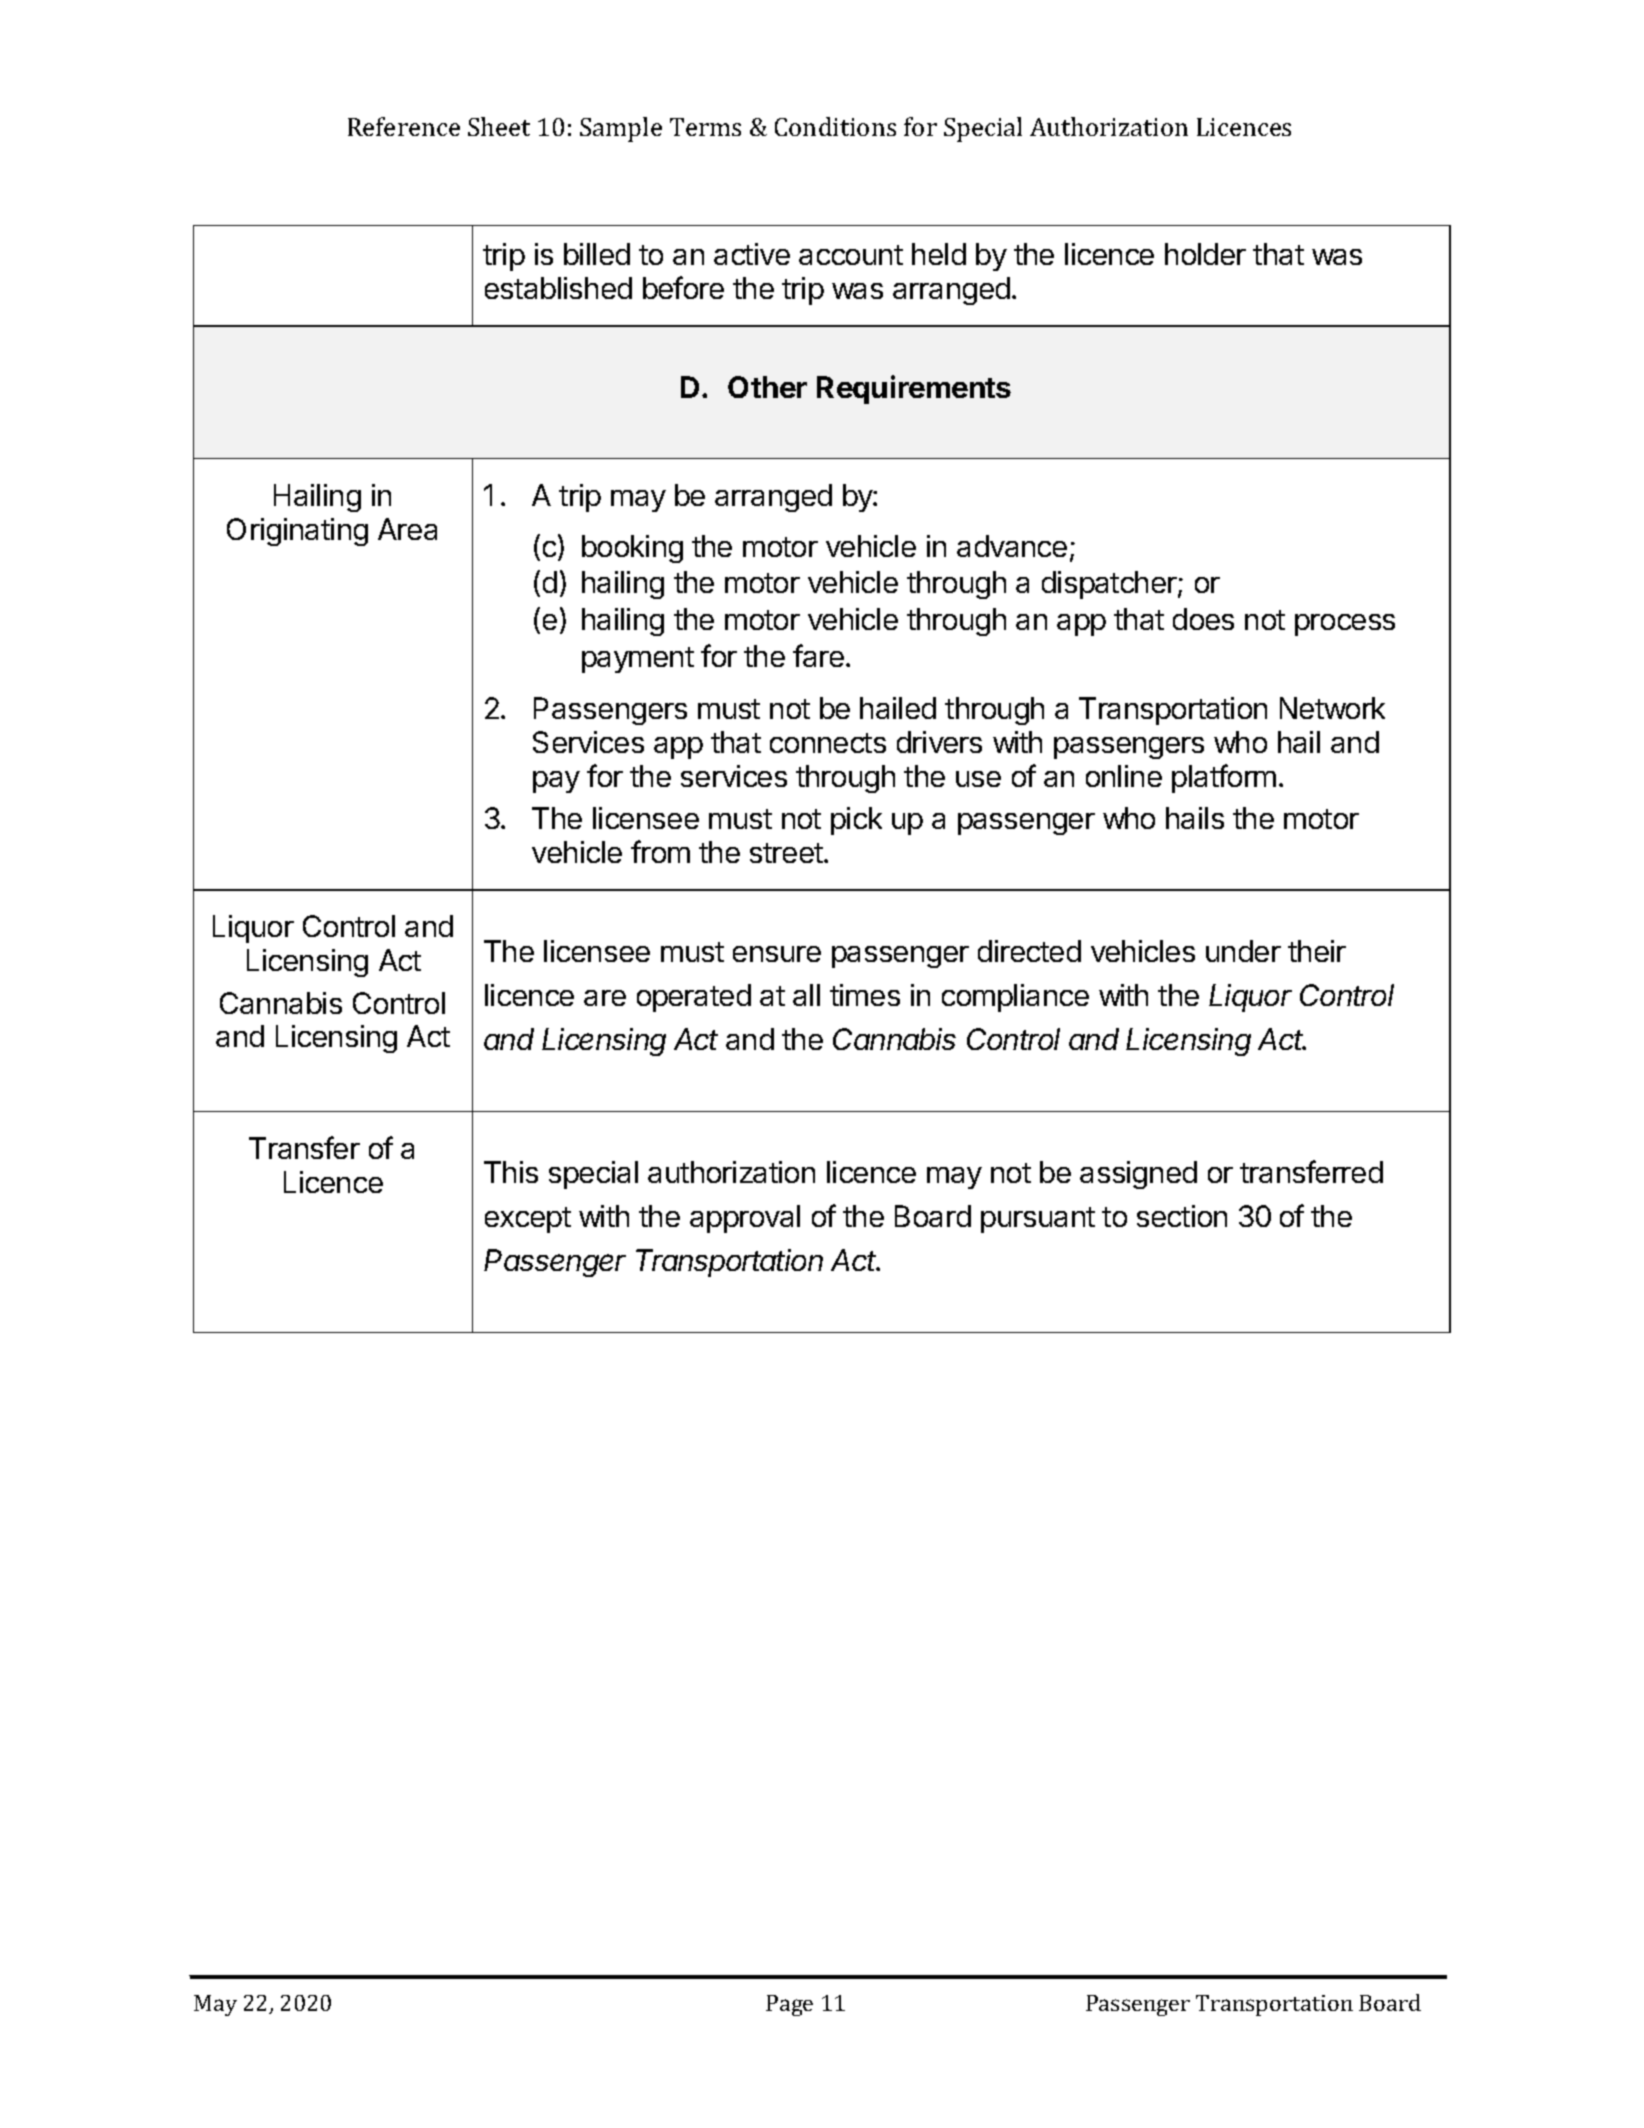  I want to click on advance, so click(1012, 546).
